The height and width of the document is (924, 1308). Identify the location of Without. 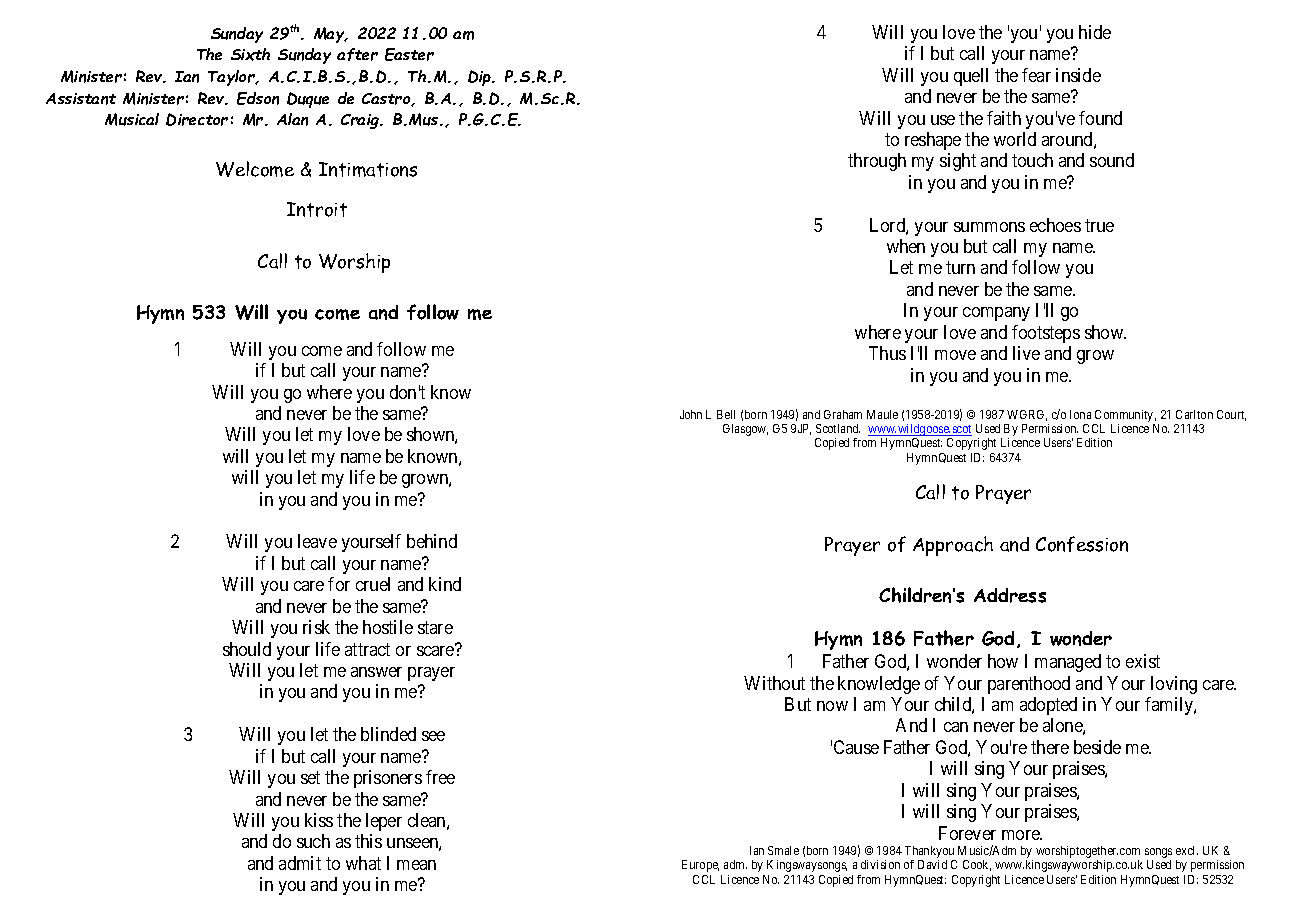
(774, 683).
